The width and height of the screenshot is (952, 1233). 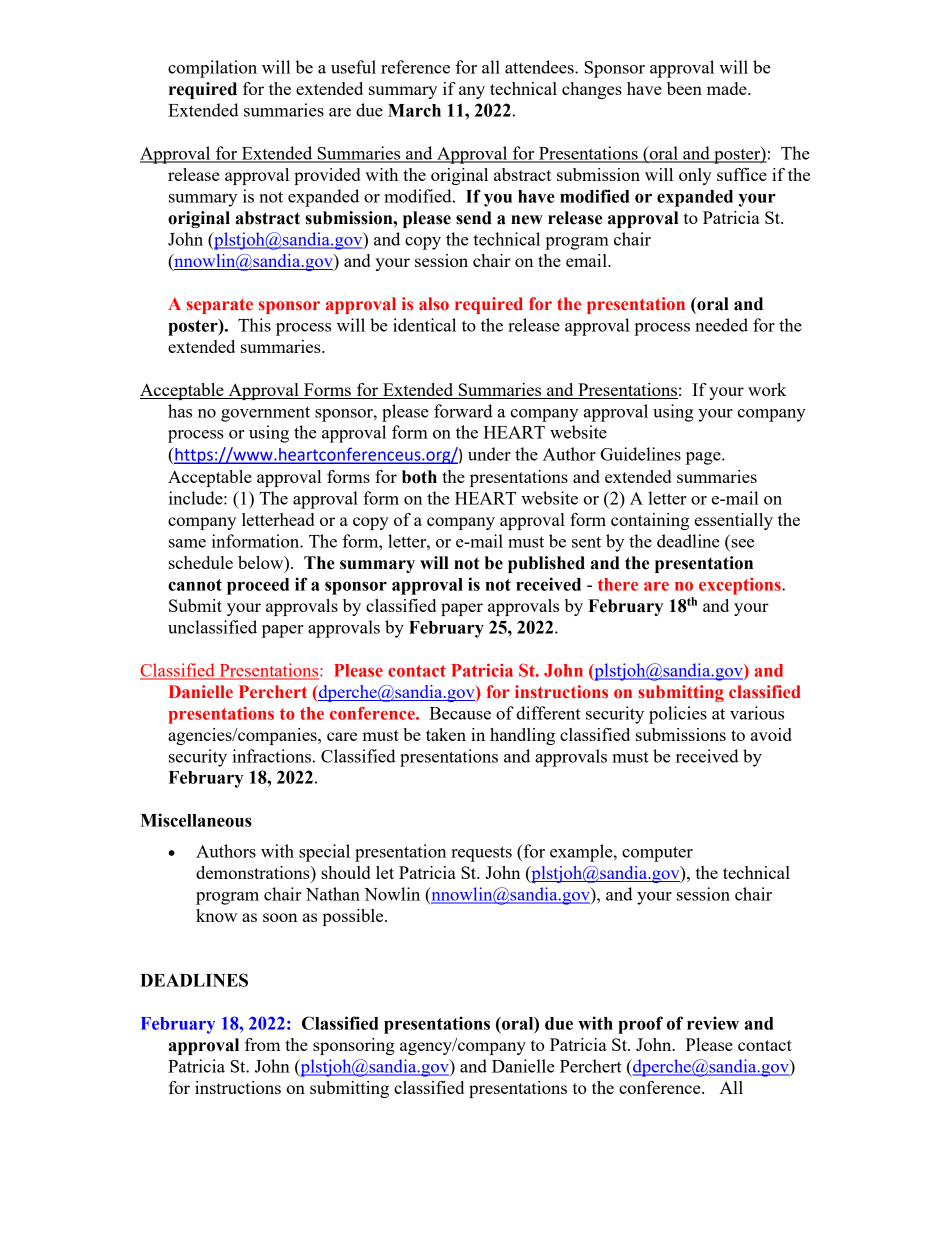 I want to click on government, so click(x=265, y=414).
